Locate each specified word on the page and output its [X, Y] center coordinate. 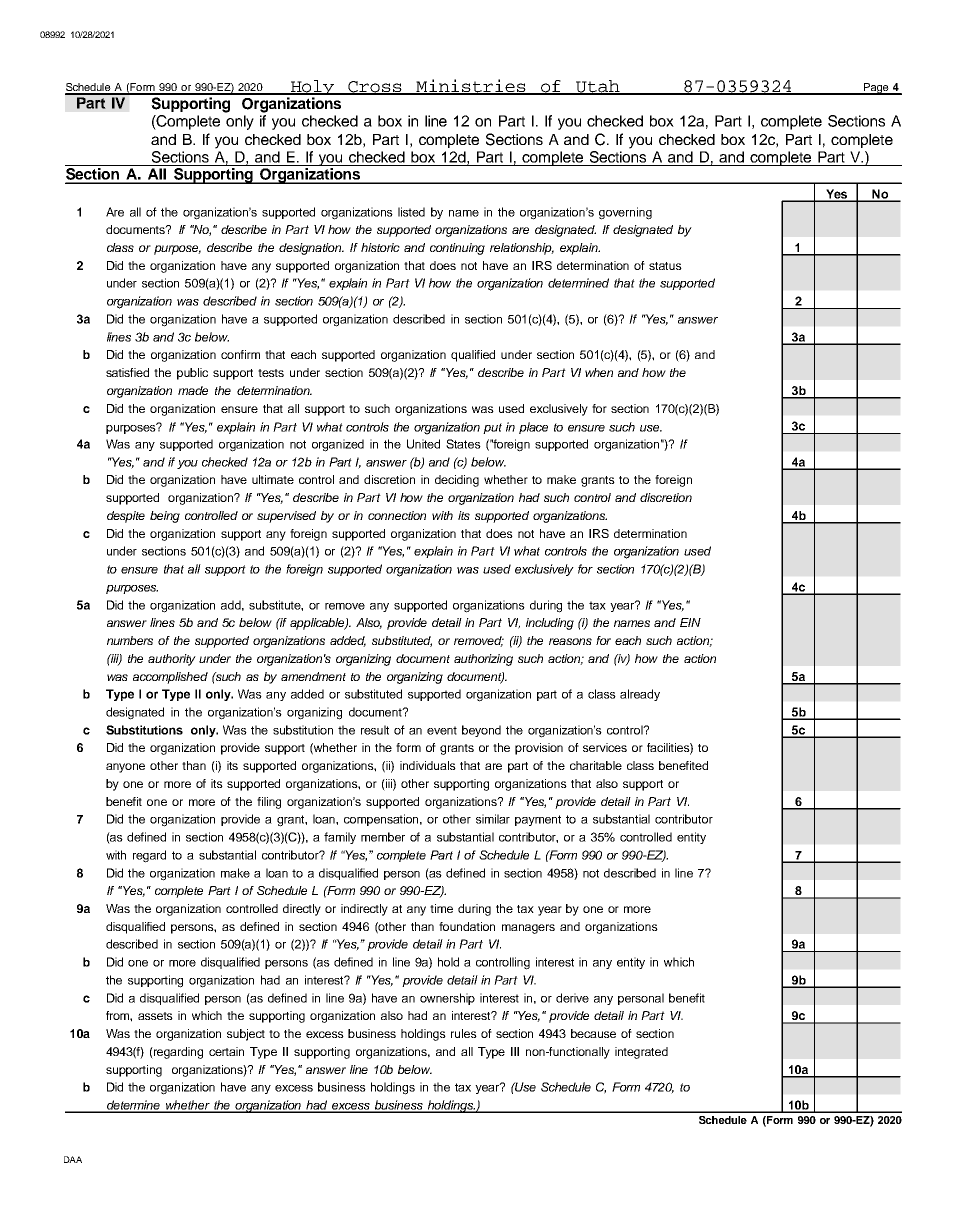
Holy [312, 87]
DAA [73, 1159]
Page [876, 89]
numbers [130, 640]
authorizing [483, 660]
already [640, 695]
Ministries [471, 86]
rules [464, 1033]
